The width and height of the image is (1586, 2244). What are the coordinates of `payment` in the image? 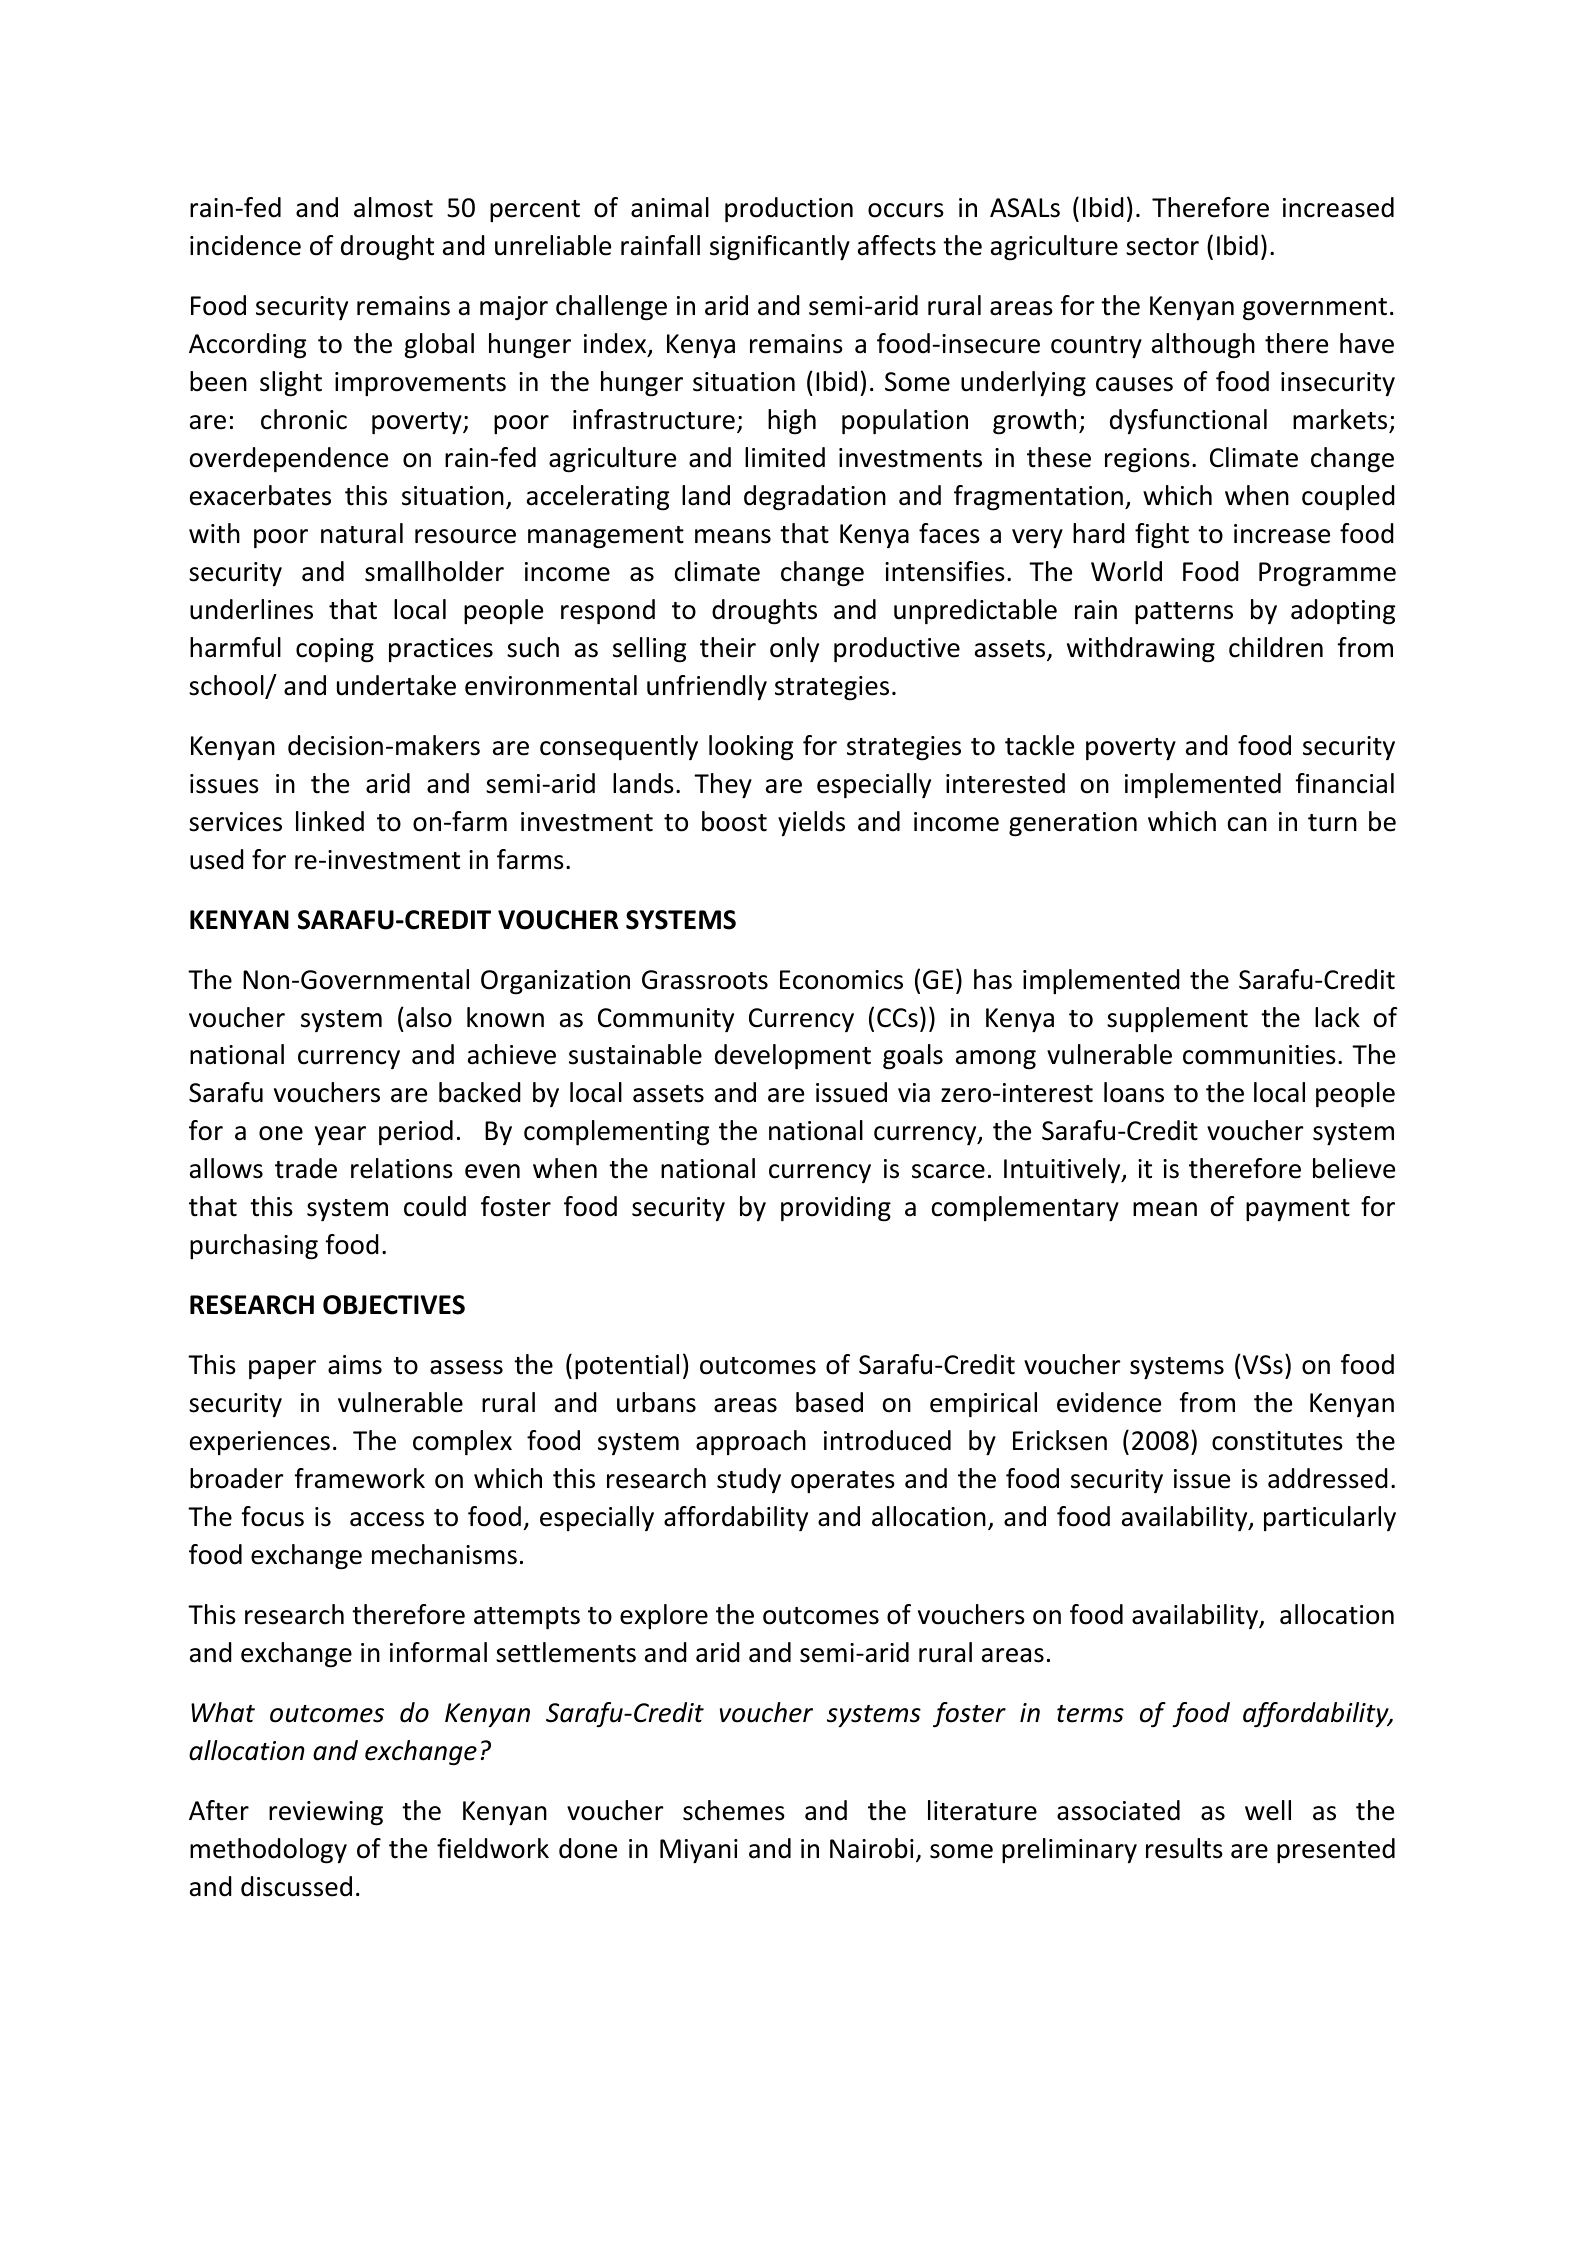 It's located at (1298, 1210).
